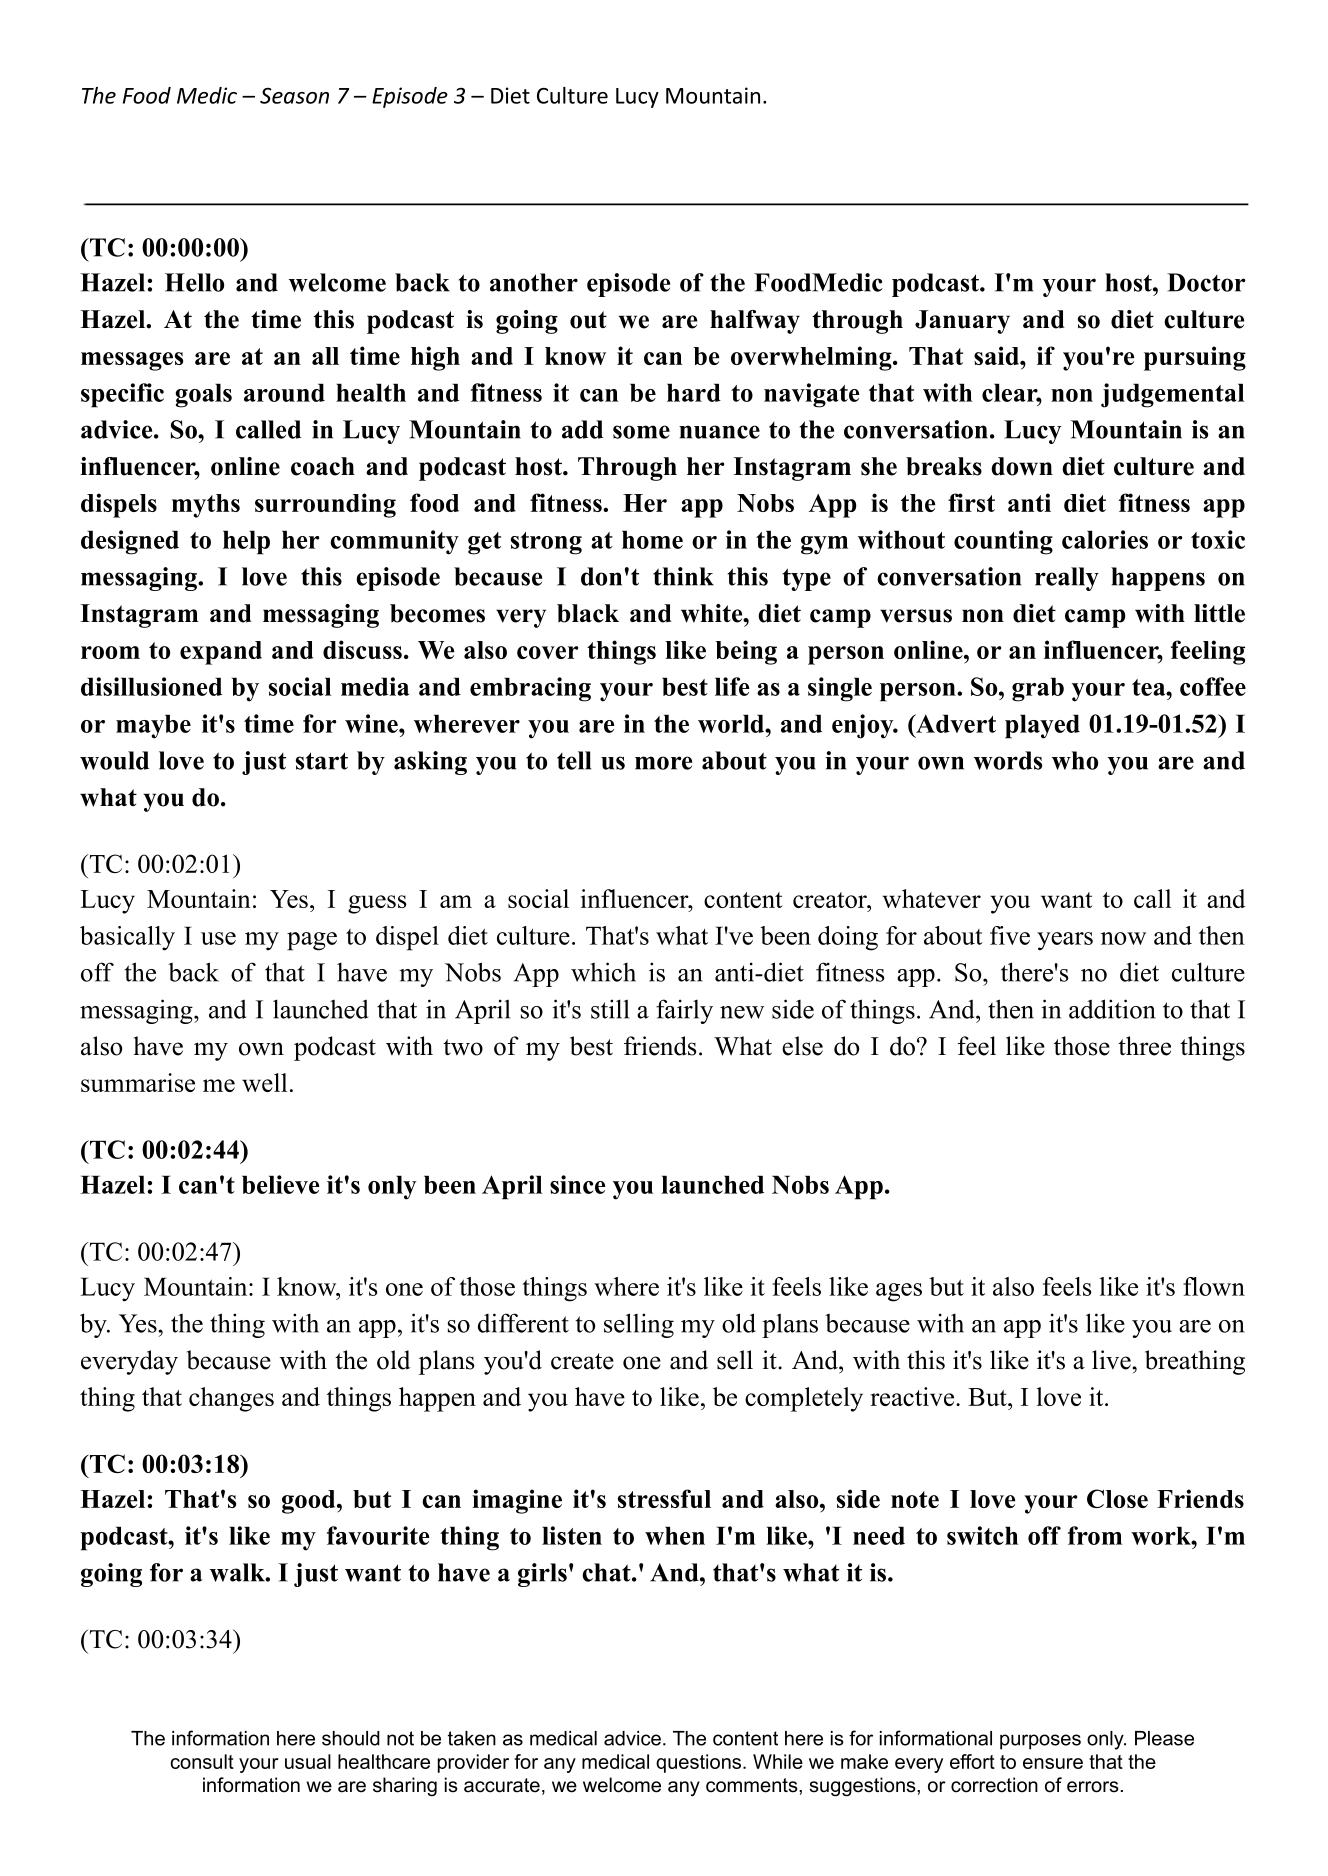 This screenshot has height=1876, width=1328. Describe the element at coordinates (1038, 689) in the screenshot. I see `grab` at that location.
